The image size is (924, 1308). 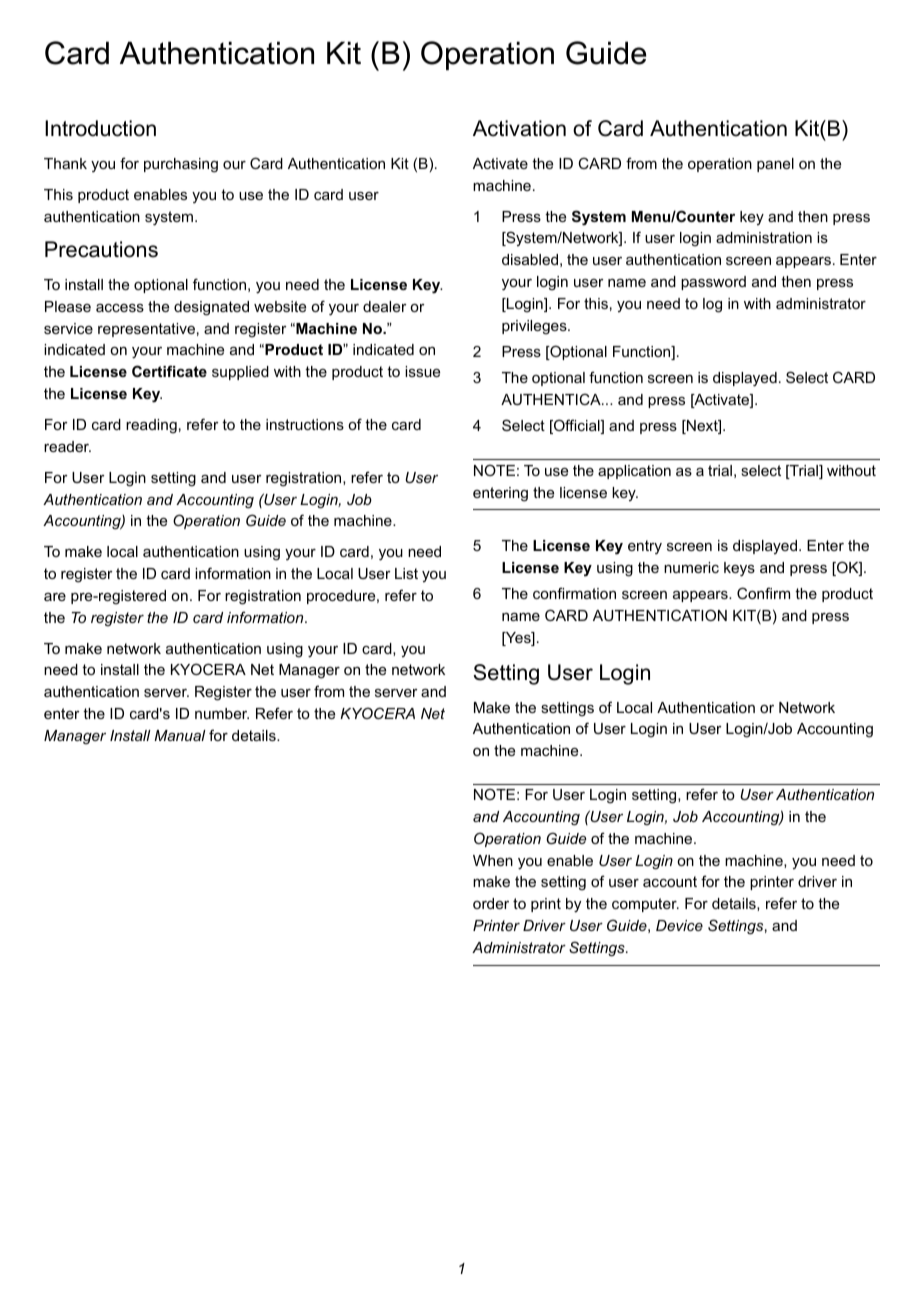 What do you see at coordinates (55, 597) in the document?
I see `are` at bounding box center [55, 597].
